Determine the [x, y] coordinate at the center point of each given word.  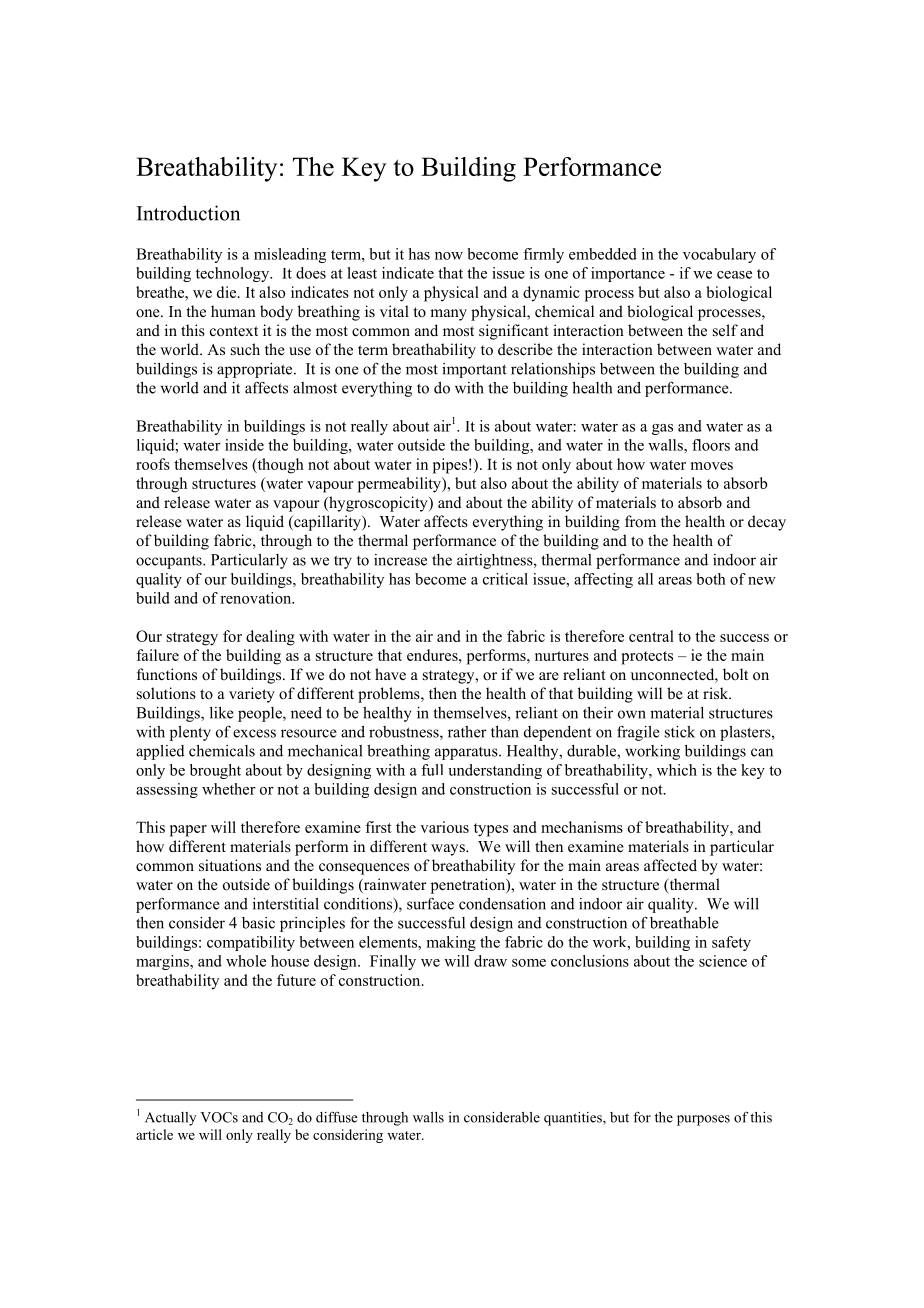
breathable [684, 923]
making [451, 943]
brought [215, 771]
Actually [170, 1119]
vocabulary [719, 255]
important [474, 370]
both [711, 579]
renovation [257, 598]
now [449, 256]
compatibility [251, 943]
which [677, 770]
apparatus [467, 753]
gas [662, 429]
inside [244, 445]
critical [505, 579]
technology [234, 274]
